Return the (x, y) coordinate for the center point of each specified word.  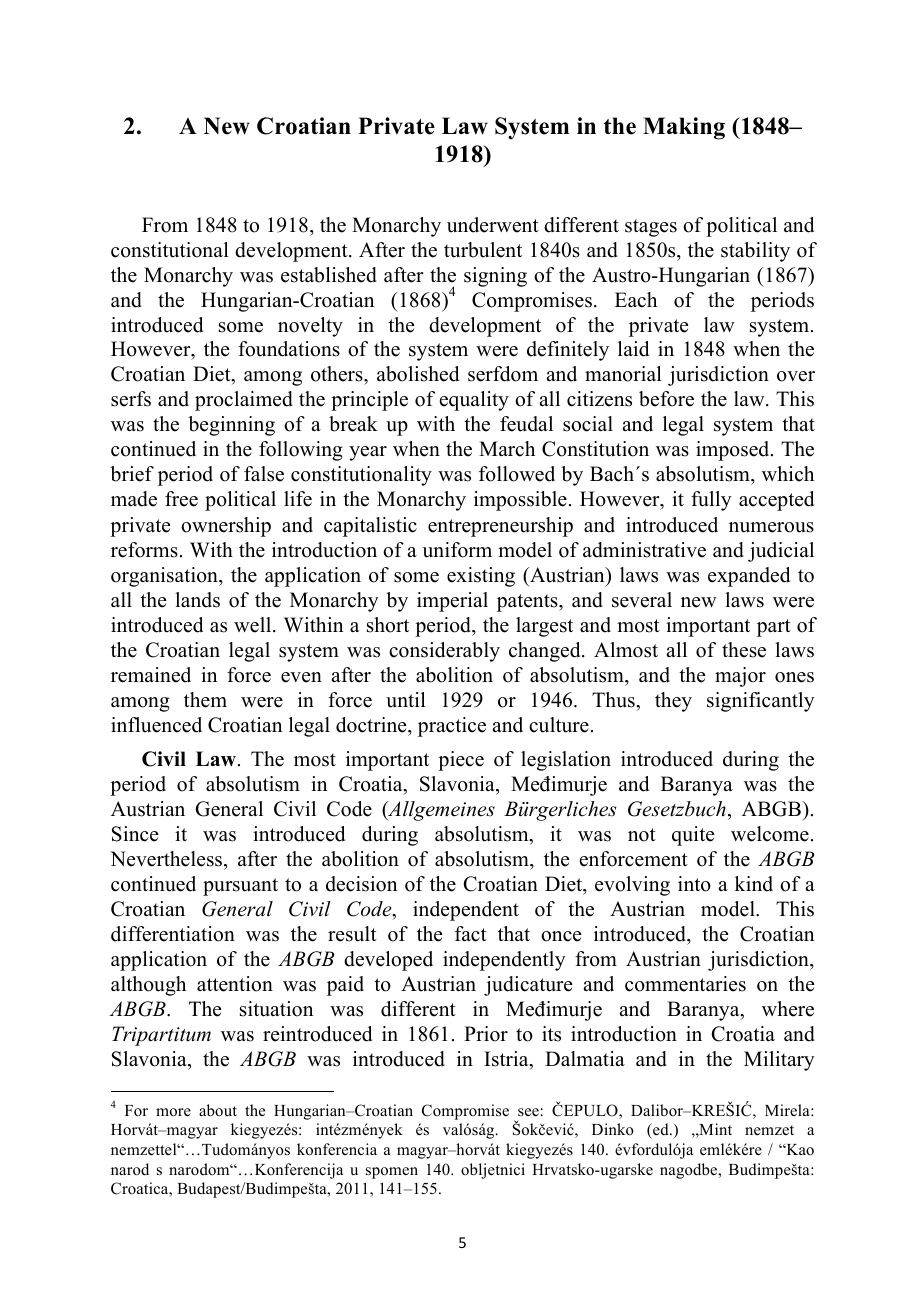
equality (474, 401)
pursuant (240, 887)
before (666, 399)
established (329, 275)
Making (684, 128)
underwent (493, 225)
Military (779, 1061)
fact (471, 934)
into (694, 884)
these (744, 650)
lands (197, 600)
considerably (444, 652)
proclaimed (244, 401)
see (528, 1112)
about (218, 1110)
